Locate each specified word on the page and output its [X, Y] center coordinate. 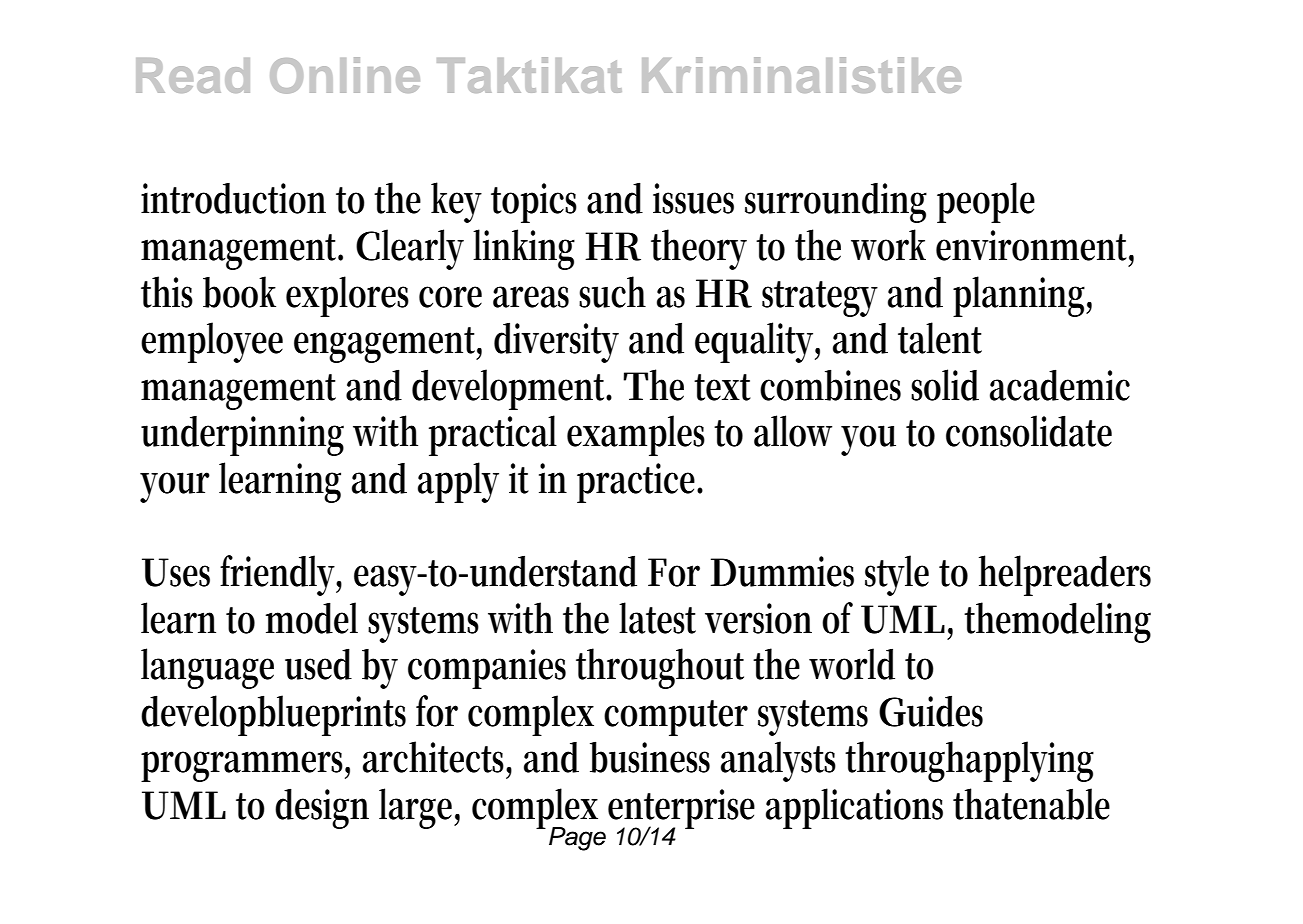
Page [577, 839]
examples [636, 435]
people [986, 202]
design [322, 808]
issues [693, 198]
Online [345, 75]
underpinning [242, 436]
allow [793, 431]
